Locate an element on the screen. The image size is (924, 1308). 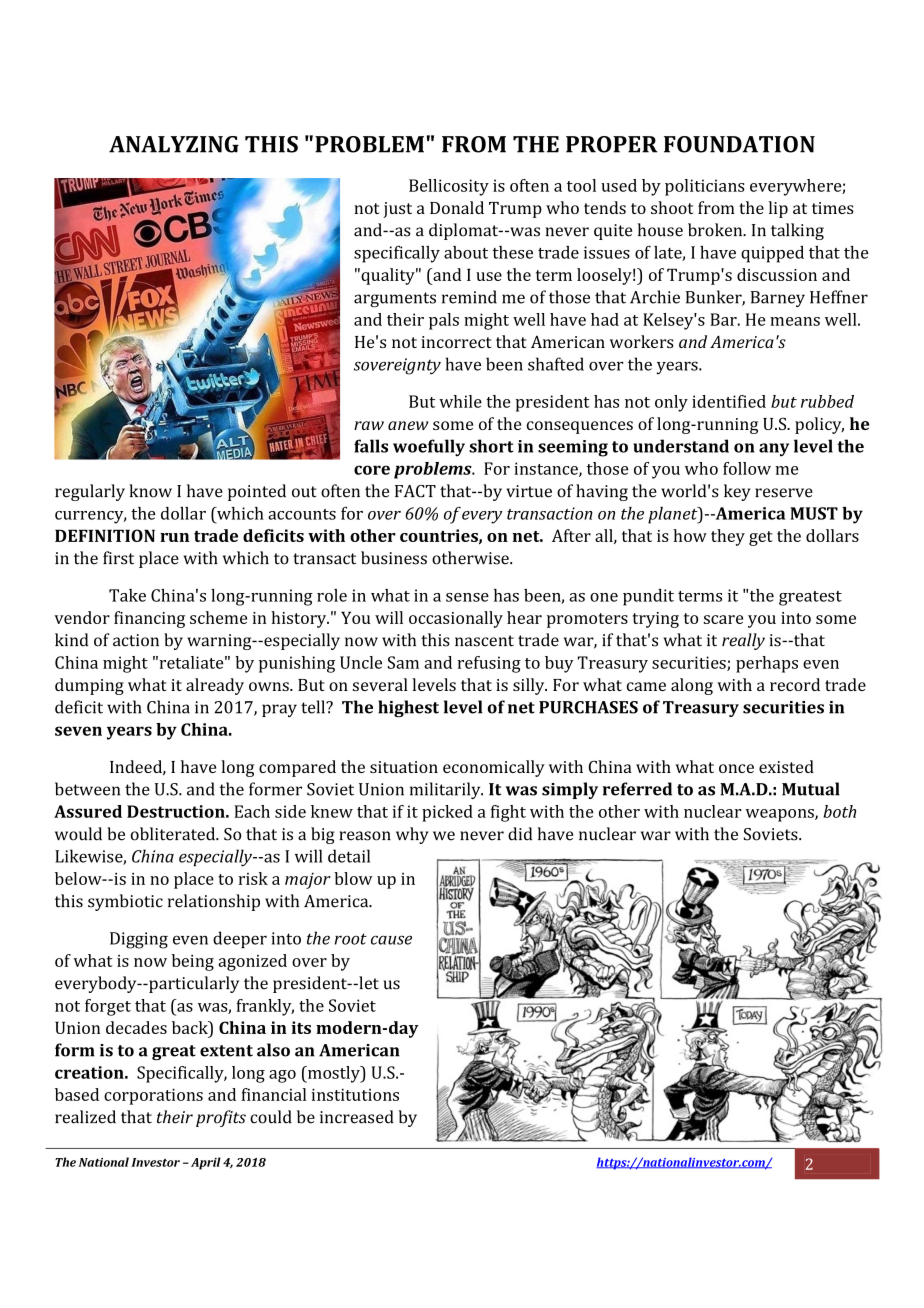
corporations is located at coordinates (153, 1097).
